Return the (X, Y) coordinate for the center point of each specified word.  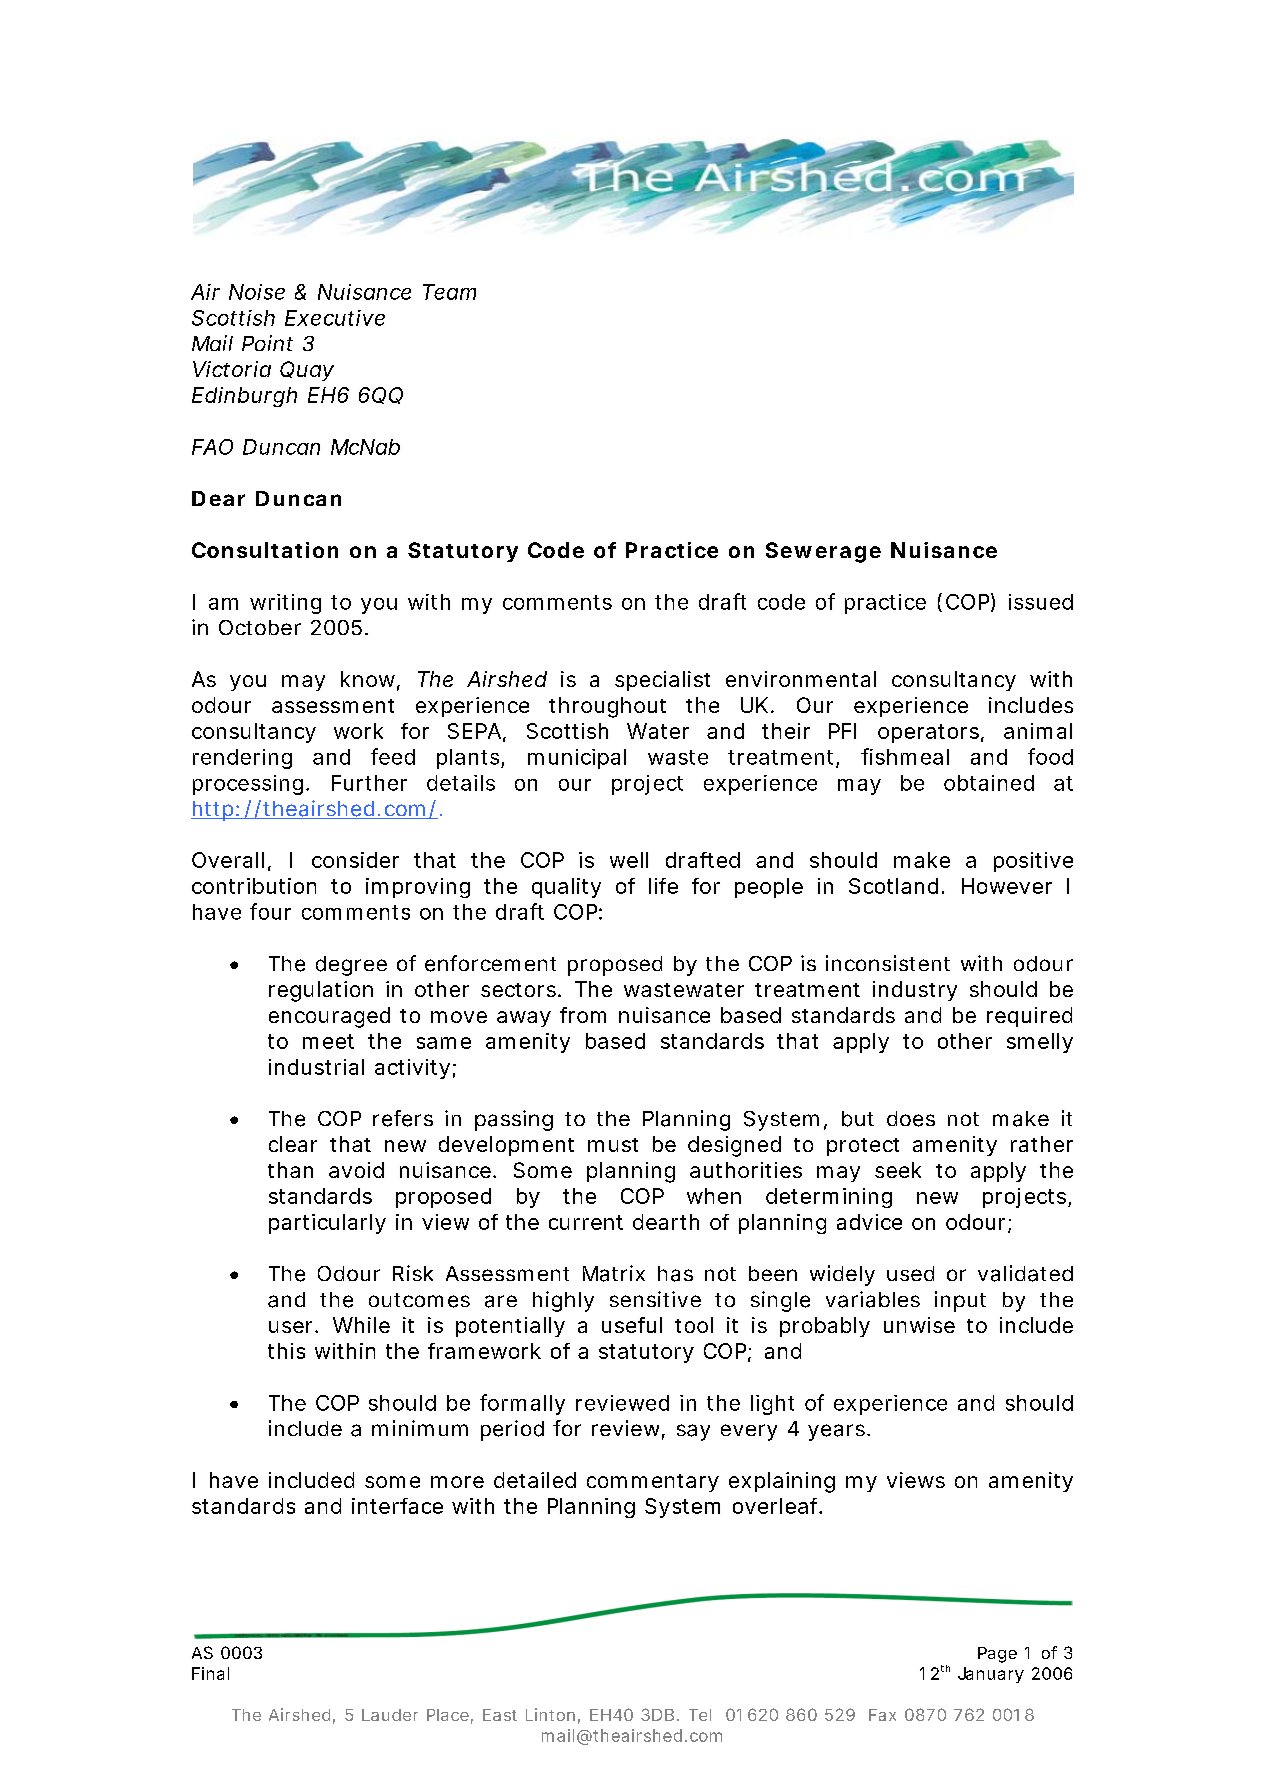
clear (293, 1144)
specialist (662, 681)
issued (1041, 602)
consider (355, 860)
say (693, 1432)
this (286, 1351)
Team (449, 292)
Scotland (893, 886)
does (911, 1119)
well (629, 860)
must (613, 1145)
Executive (335, 318)
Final (210, 1673)
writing (285, 604)
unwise (919, 1325)
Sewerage (823, 552)
